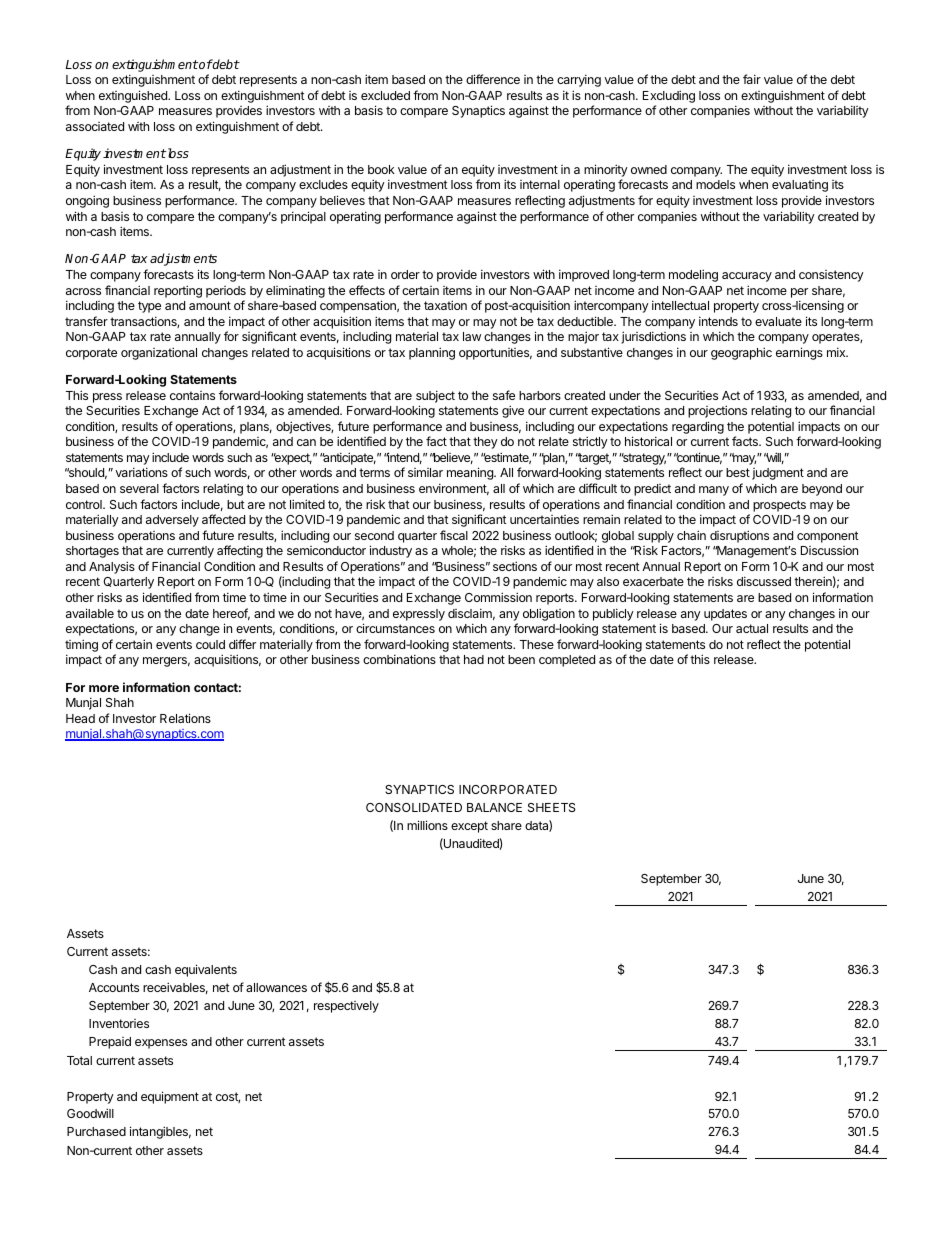  I want to click on extinguished, so click(134, 96).
